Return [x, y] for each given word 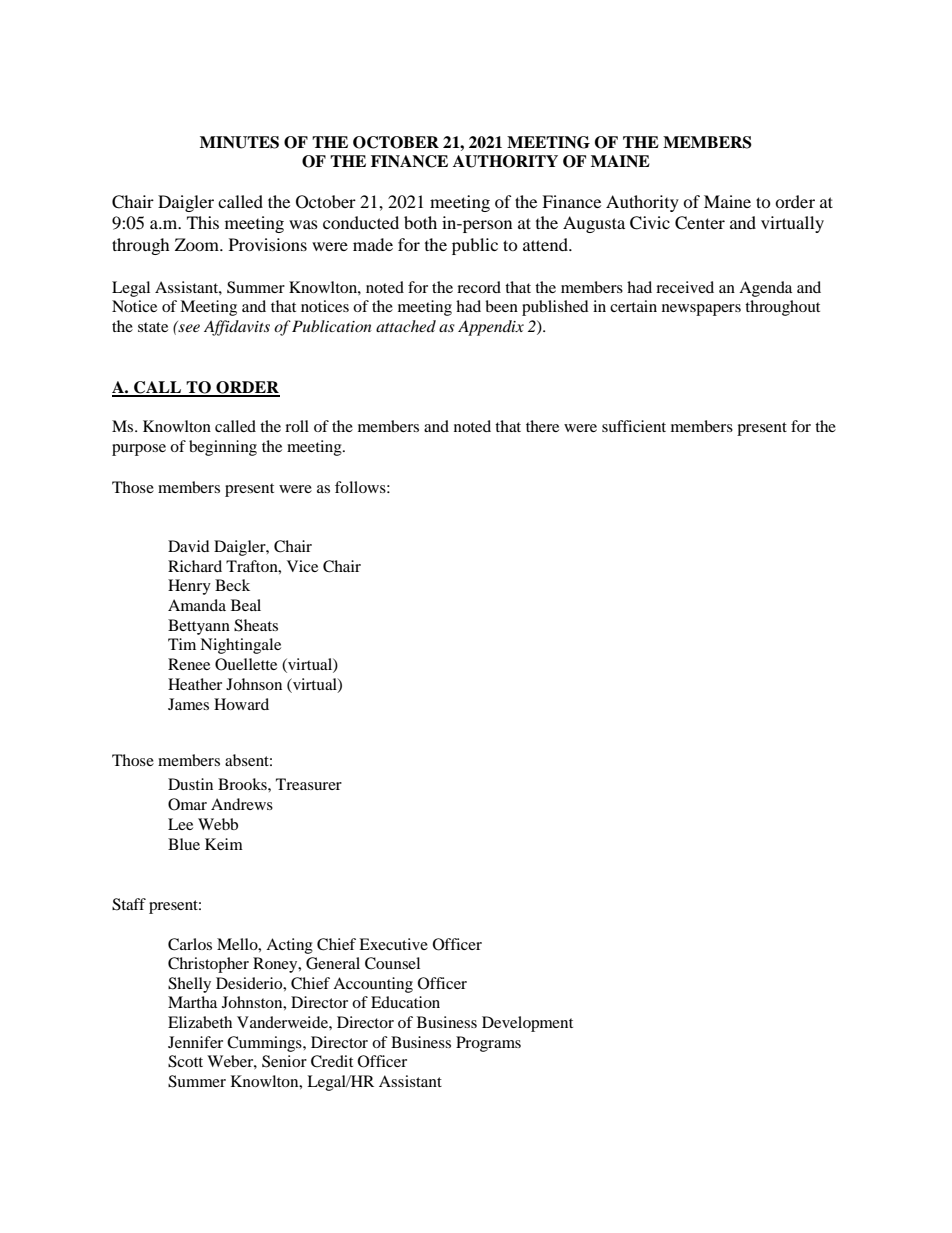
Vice [302, 566]
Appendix [491, 328]
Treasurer [309, 784]
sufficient [634, 426]
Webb [218, 824]
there [542, 426]
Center [700, 223]
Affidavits [237, 328]
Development [527, 1024]
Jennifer [195, 1042]
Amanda [197, 605]
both [420, 222]
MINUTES [239, 142]
